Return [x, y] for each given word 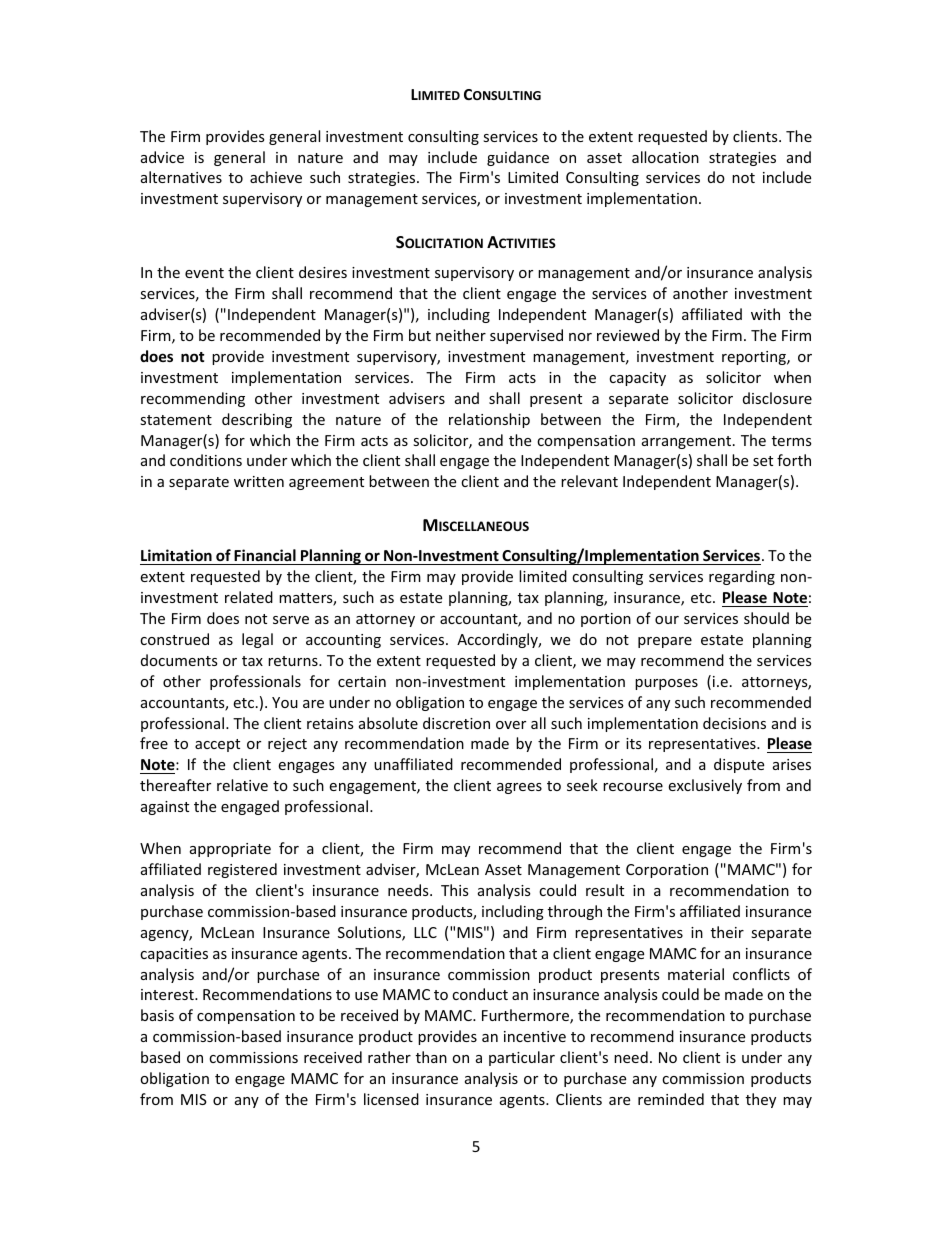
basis [157, 1015]
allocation [665, 157]
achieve [276, 177]
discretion [456, 723]
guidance [518, 158]
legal [257, 640]
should [766, 618]
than [431, 1057]
